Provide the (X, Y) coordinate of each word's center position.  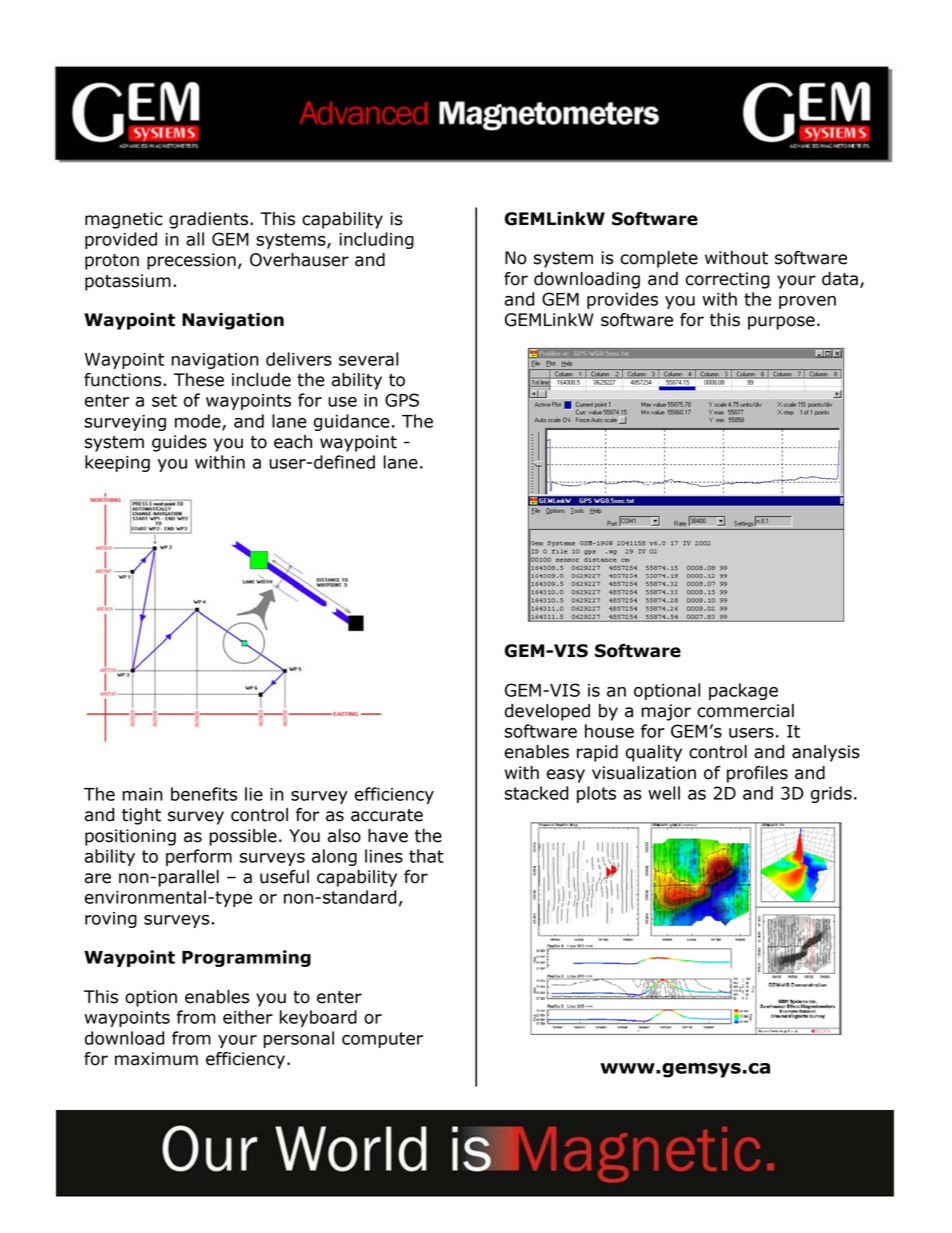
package (743, 691)
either (248, 1017)
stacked (536, 793)
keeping (117, 463)
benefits (204, 794)
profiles (757, 774)
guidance (352, 422)
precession (191, 261)
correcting (728, 280)
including (376, 240)
